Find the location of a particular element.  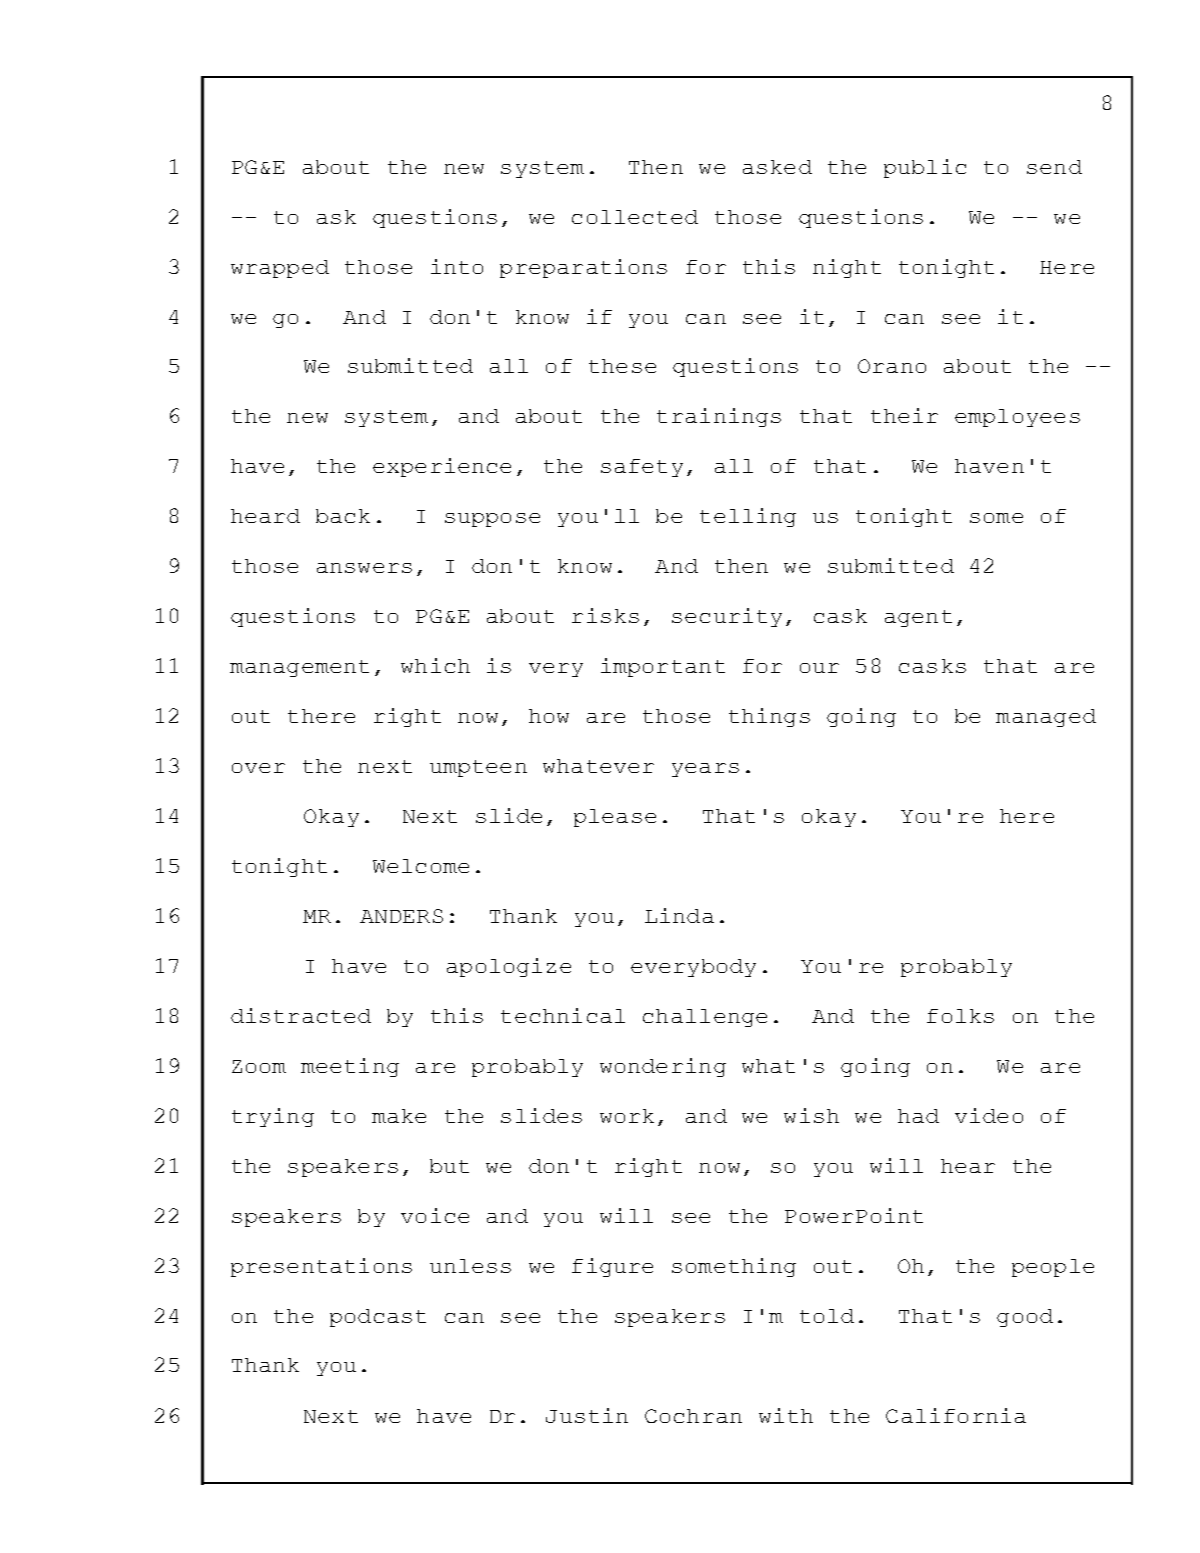

collected is located at coordinates (635, 217).
